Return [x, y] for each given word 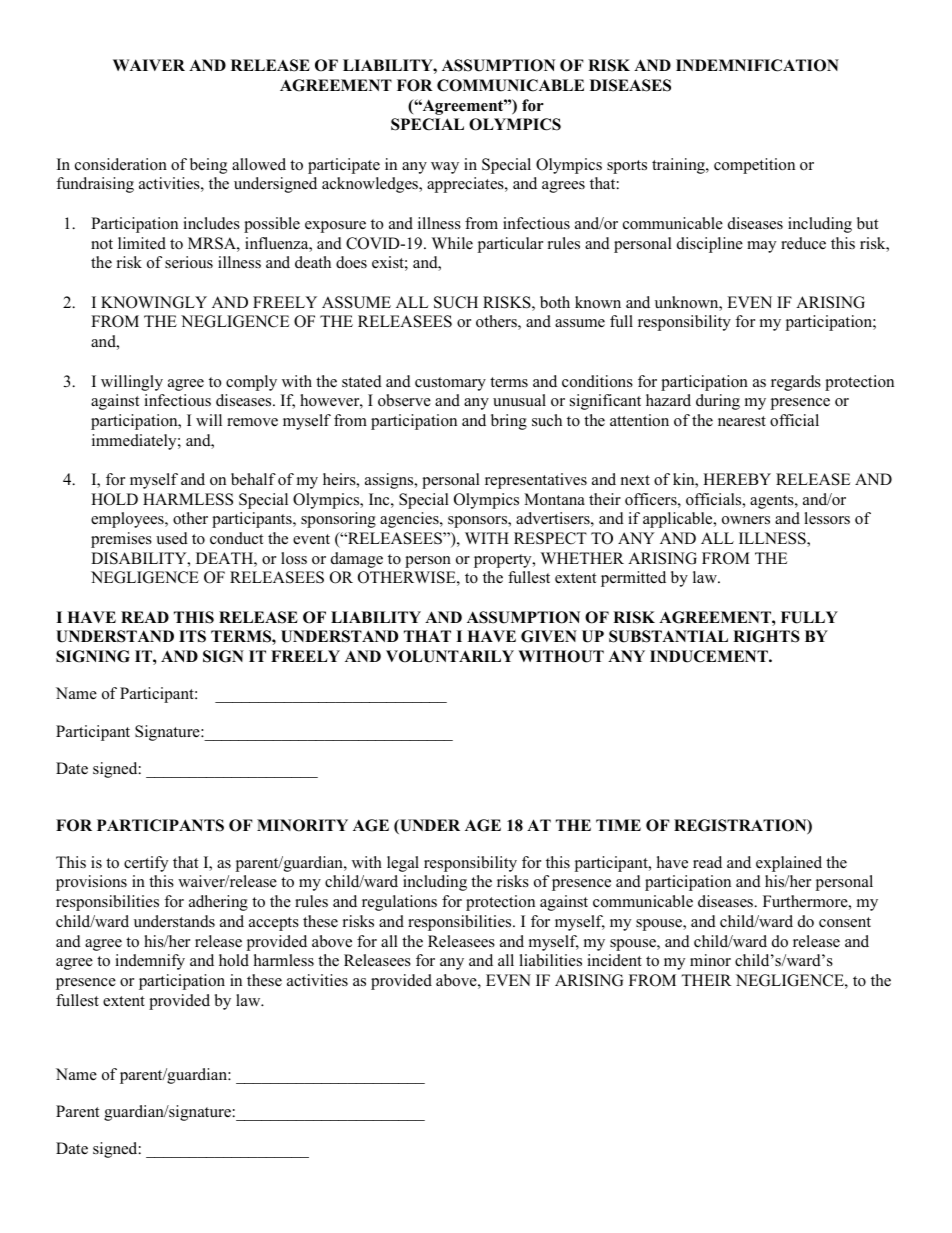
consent [845, 922]
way [445, 168]
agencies [410, 520]
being [208, 166]
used [172, 538]
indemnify [150, 962]
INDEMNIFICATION [757, 65]
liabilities [550, 960]
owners [746, 520]
